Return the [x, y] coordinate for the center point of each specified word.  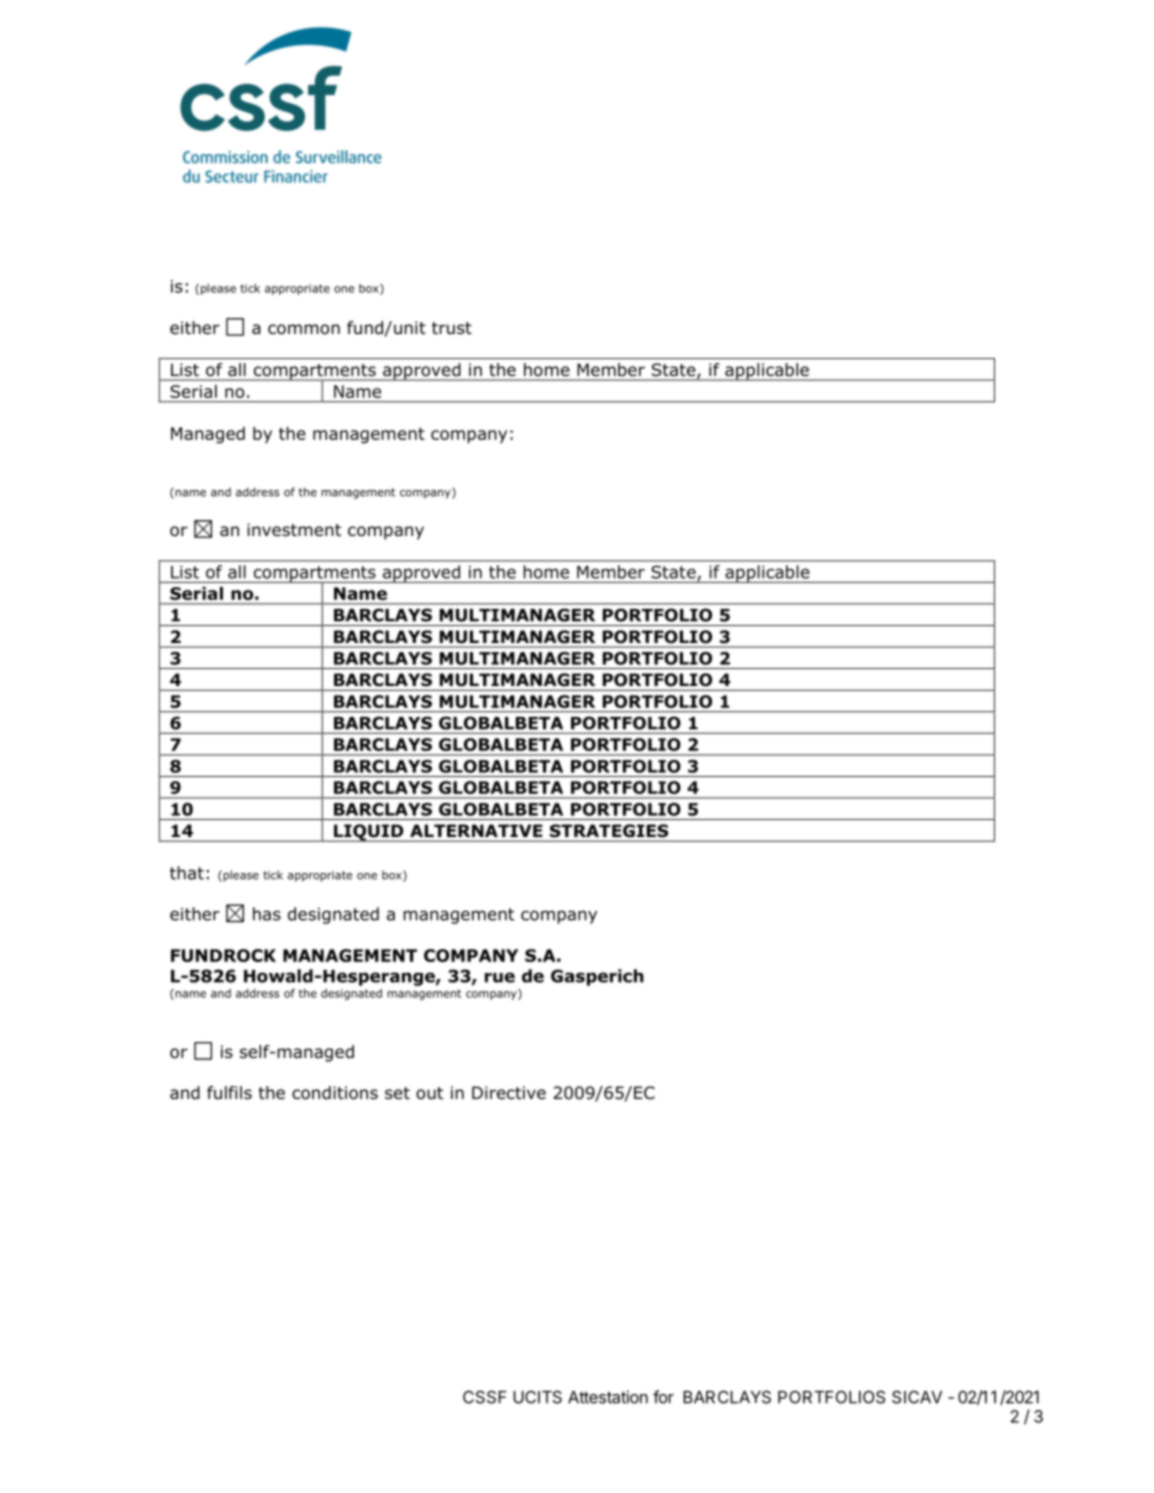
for [663, 1397]
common [304, 329]
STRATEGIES [609, 830]
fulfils [229, 1093]
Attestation [608, 1397]
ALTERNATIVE [476, 830]
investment [294, 530]
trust [452, 328]
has [267, 914]
